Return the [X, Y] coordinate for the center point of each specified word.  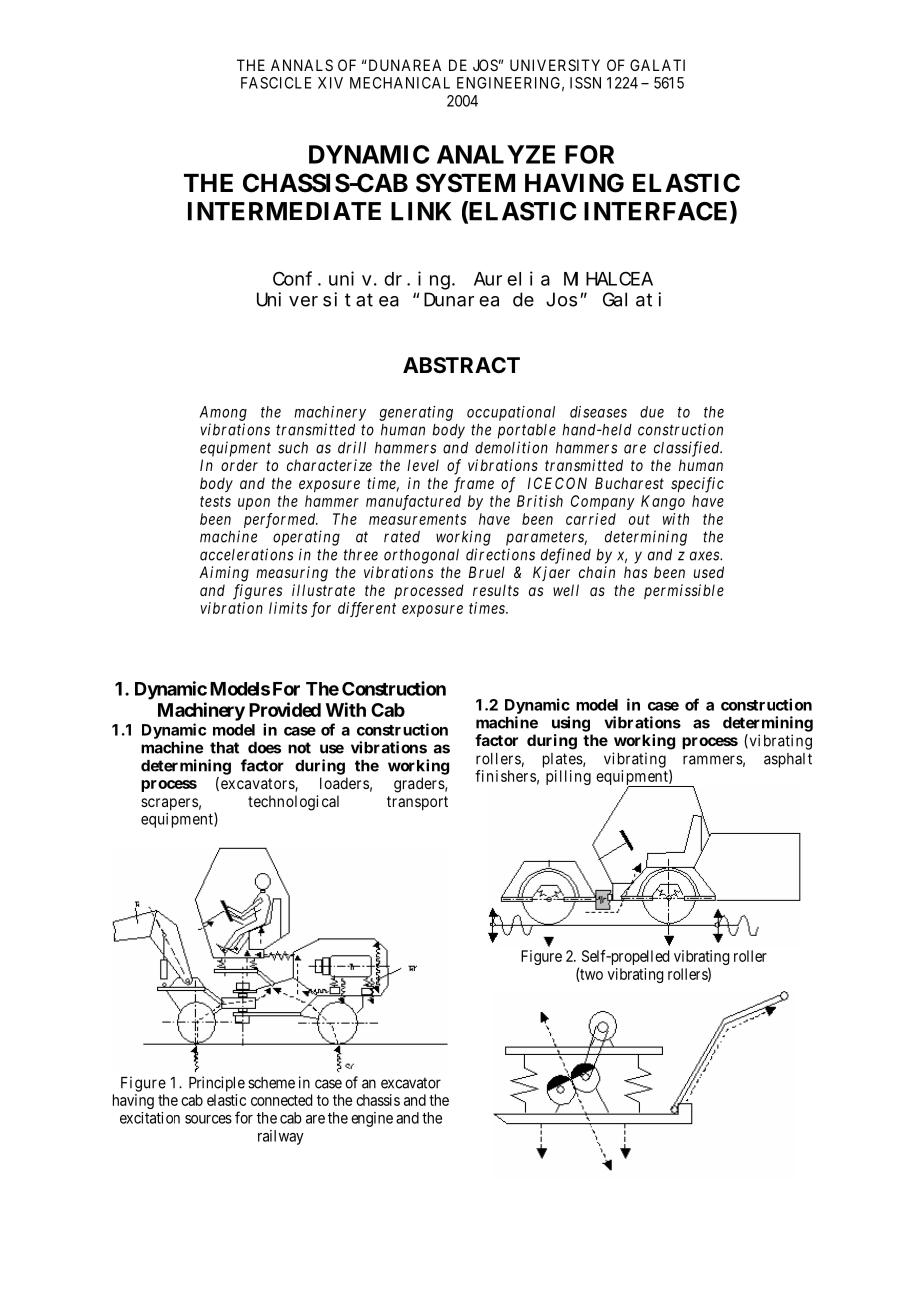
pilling [568, 777]
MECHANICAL [400, 83]
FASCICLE [276, 83]
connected [281, 1100]
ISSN [585, 83]
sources [208, 1119]
